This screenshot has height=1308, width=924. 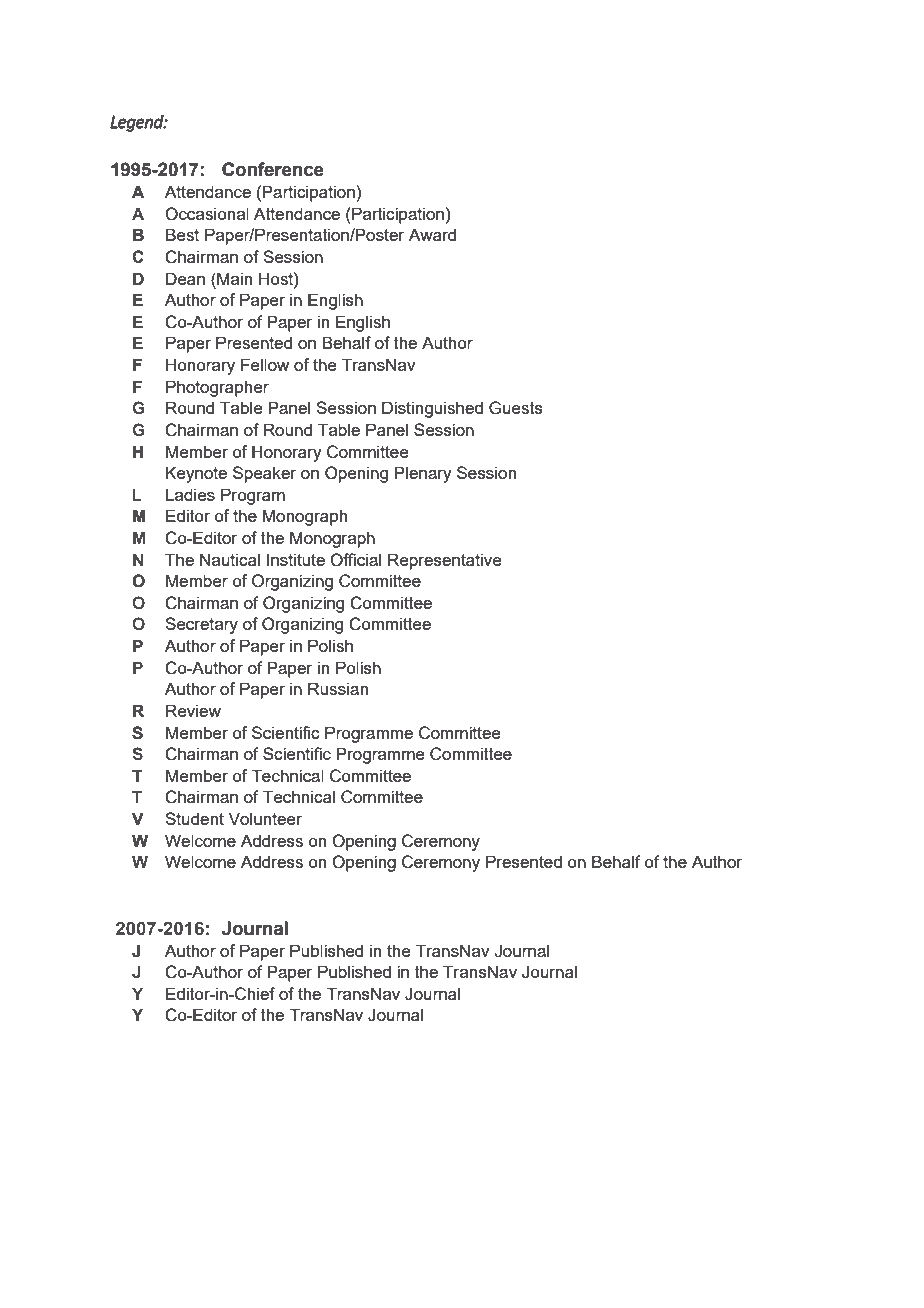 What do you see at coordinates (193, 710) in the screenshot?
I see `Review` at bounding box center [193, 710].
